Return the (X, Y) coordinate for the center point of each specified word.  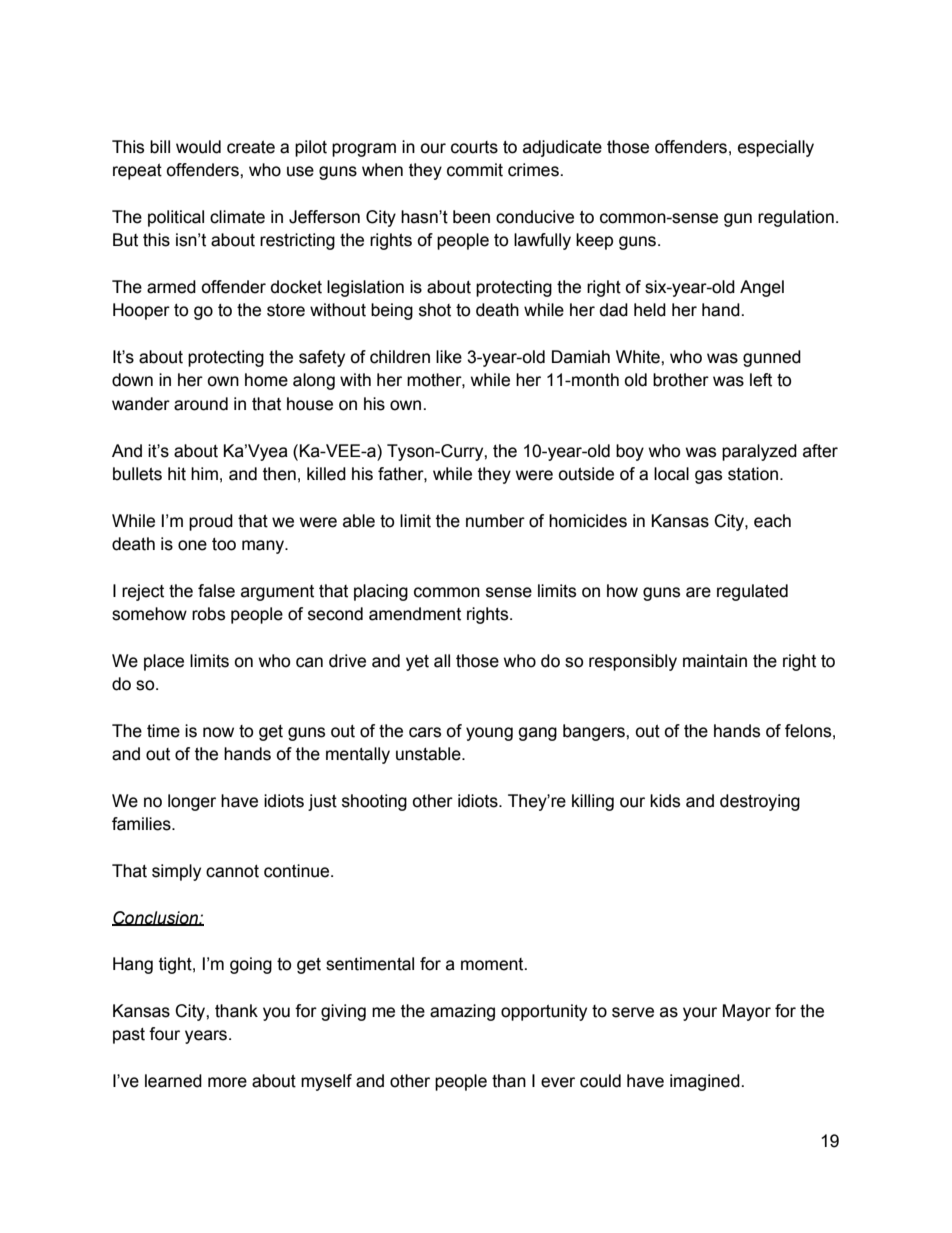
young (489, 734)
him (204, 473)
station (754, 474)
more (227, 1082)
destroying (760, 802)
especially (776, 148)
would (198, 147)
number (495, 521)
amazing (462, 1012)
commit (475, 170)
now (218, 732)
